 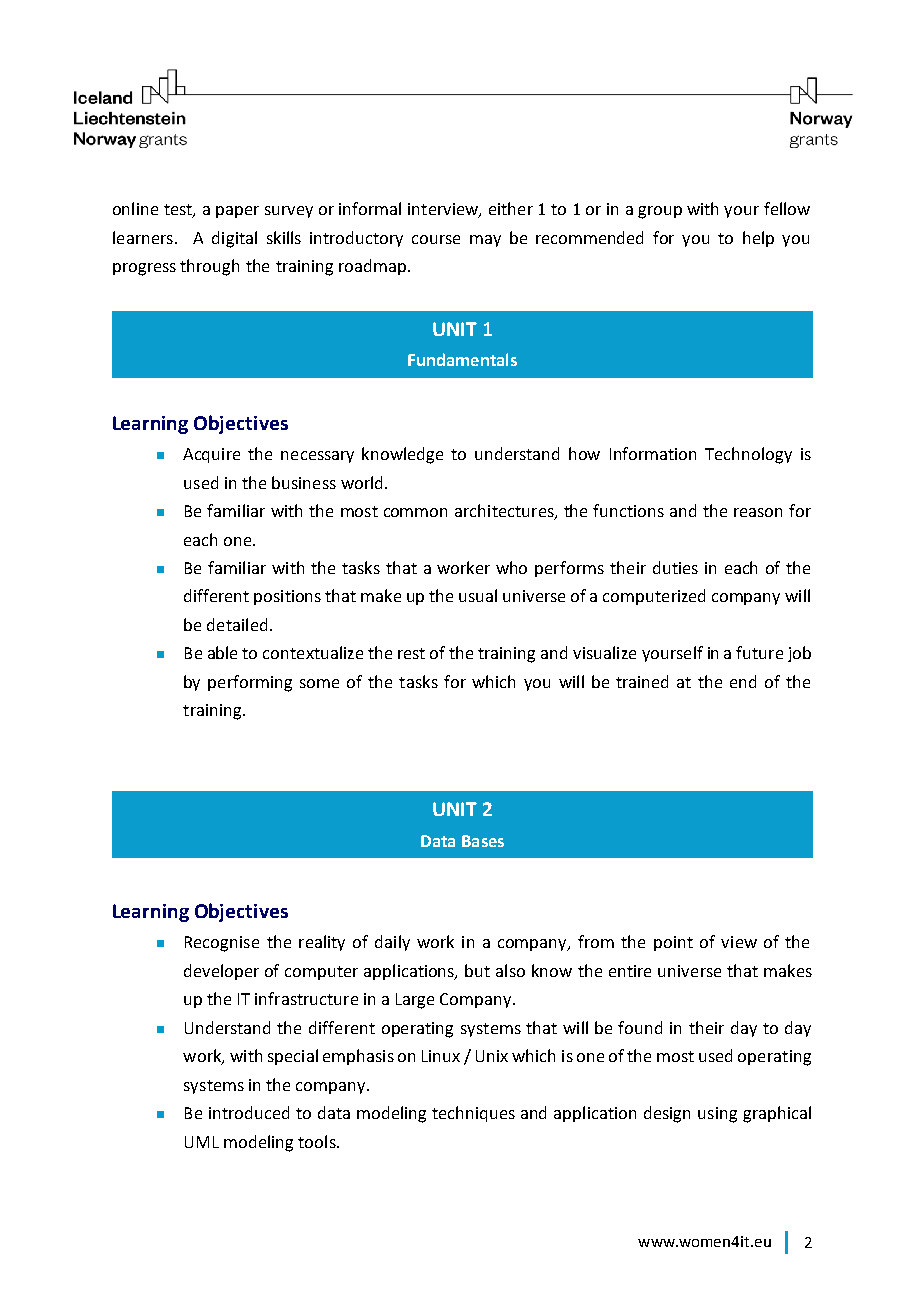 What do you see at coordinates (234, 239) in the image?
I see `digital` at bounding box center [234, 239].
